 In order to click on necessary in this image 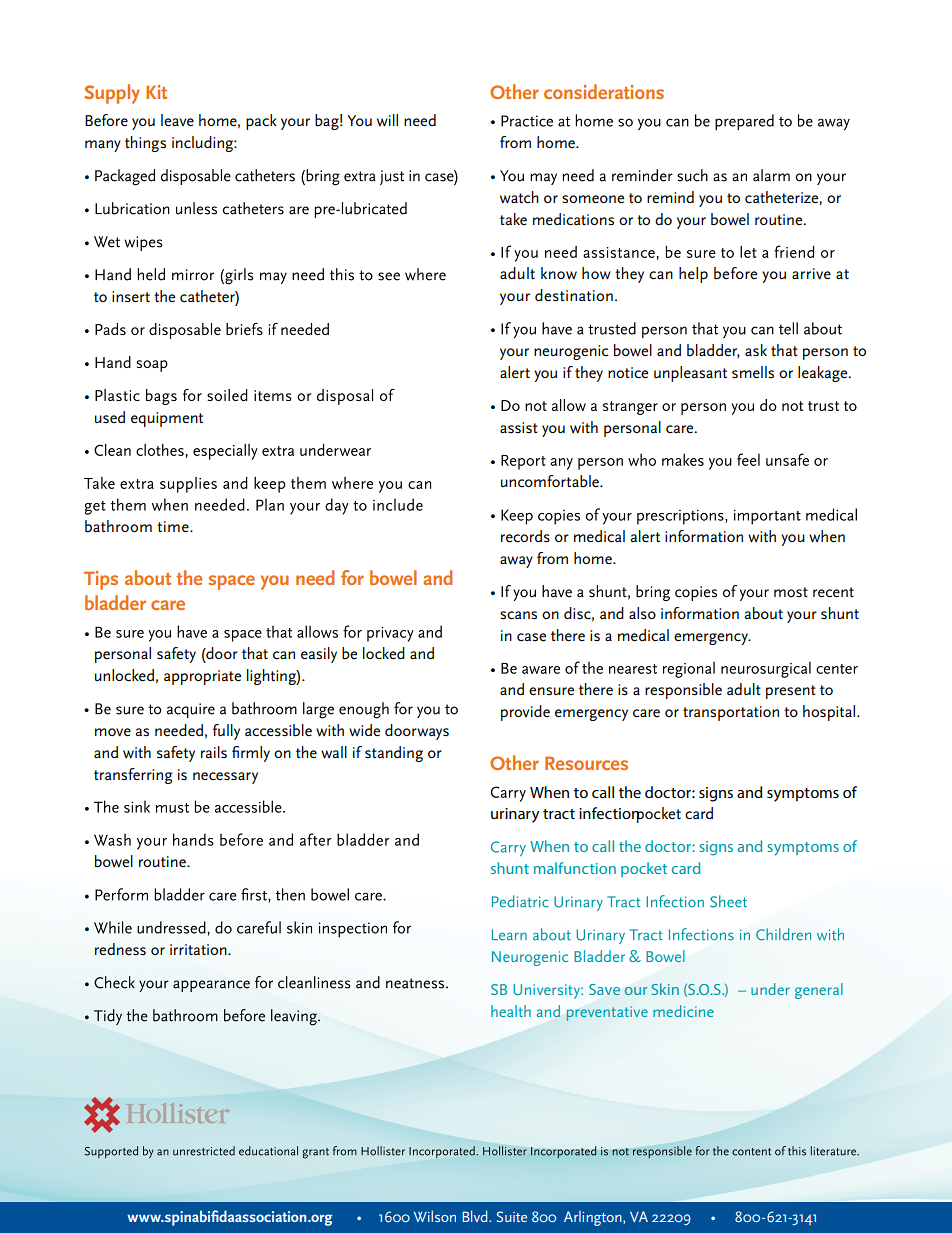, I will do `click(225, 778)`.
